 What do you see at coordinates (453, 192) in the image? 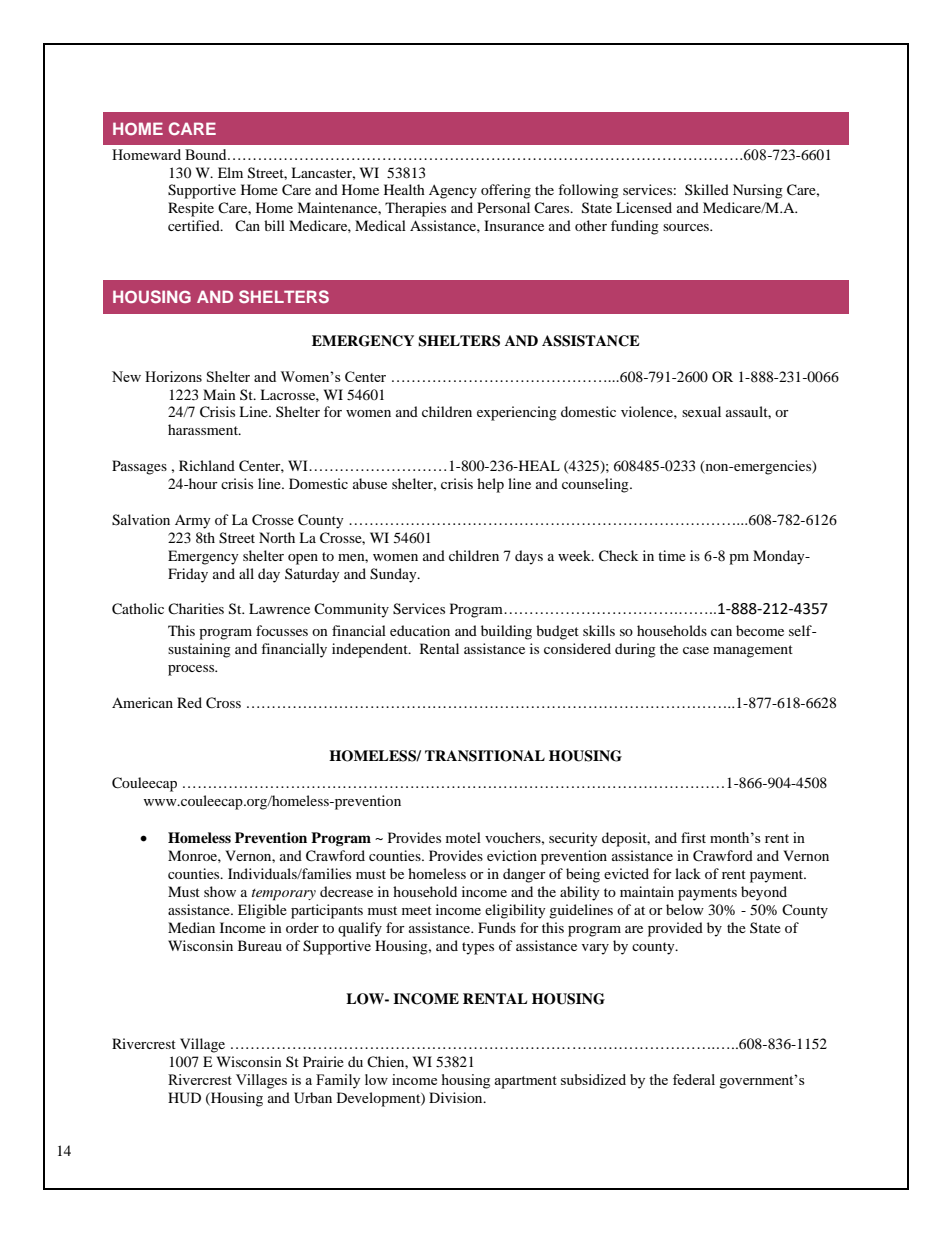
I see `Agency` at bounding box center [453, 192].
